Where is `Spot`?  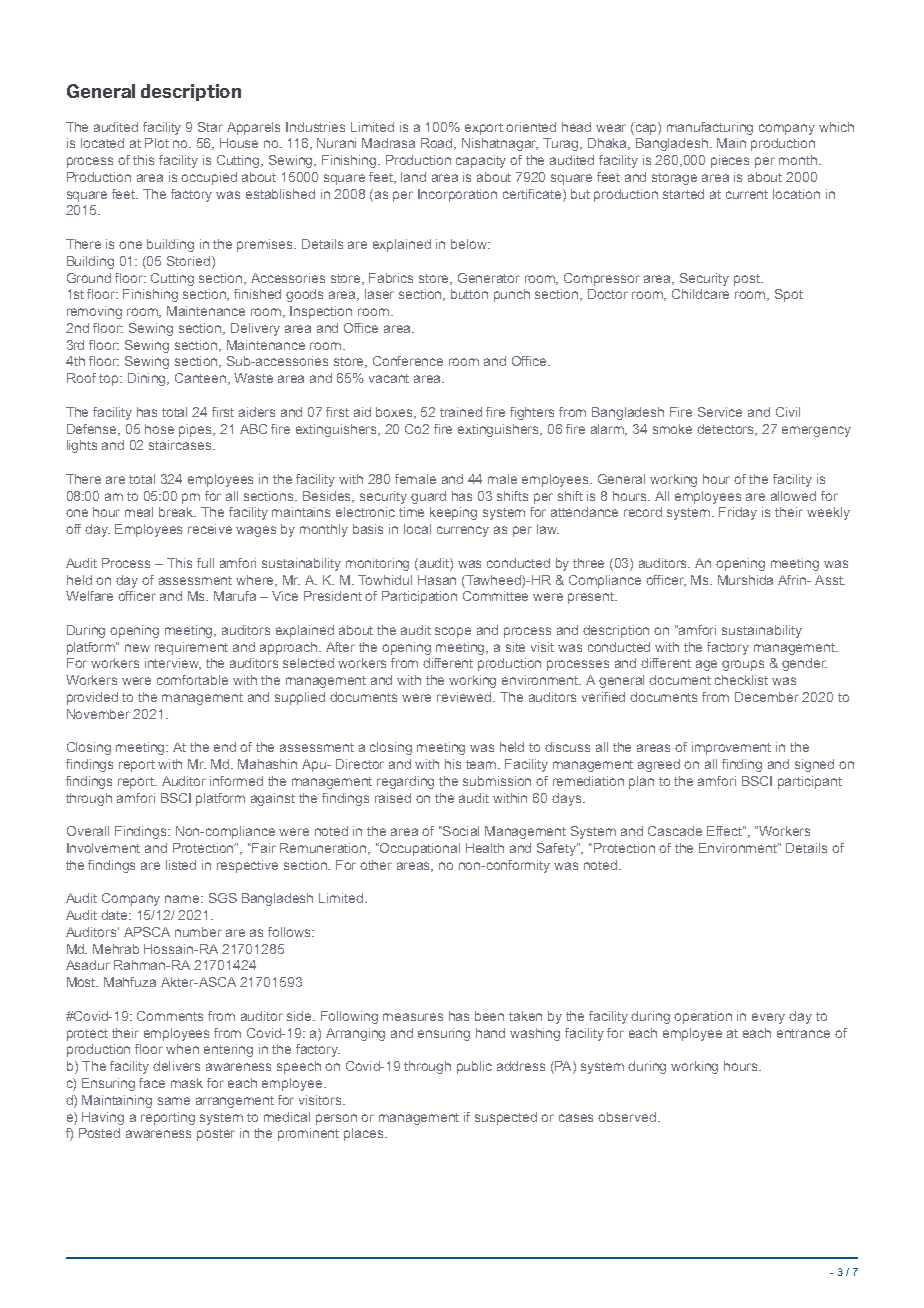 Spot is located at coordinates (789, 295).
